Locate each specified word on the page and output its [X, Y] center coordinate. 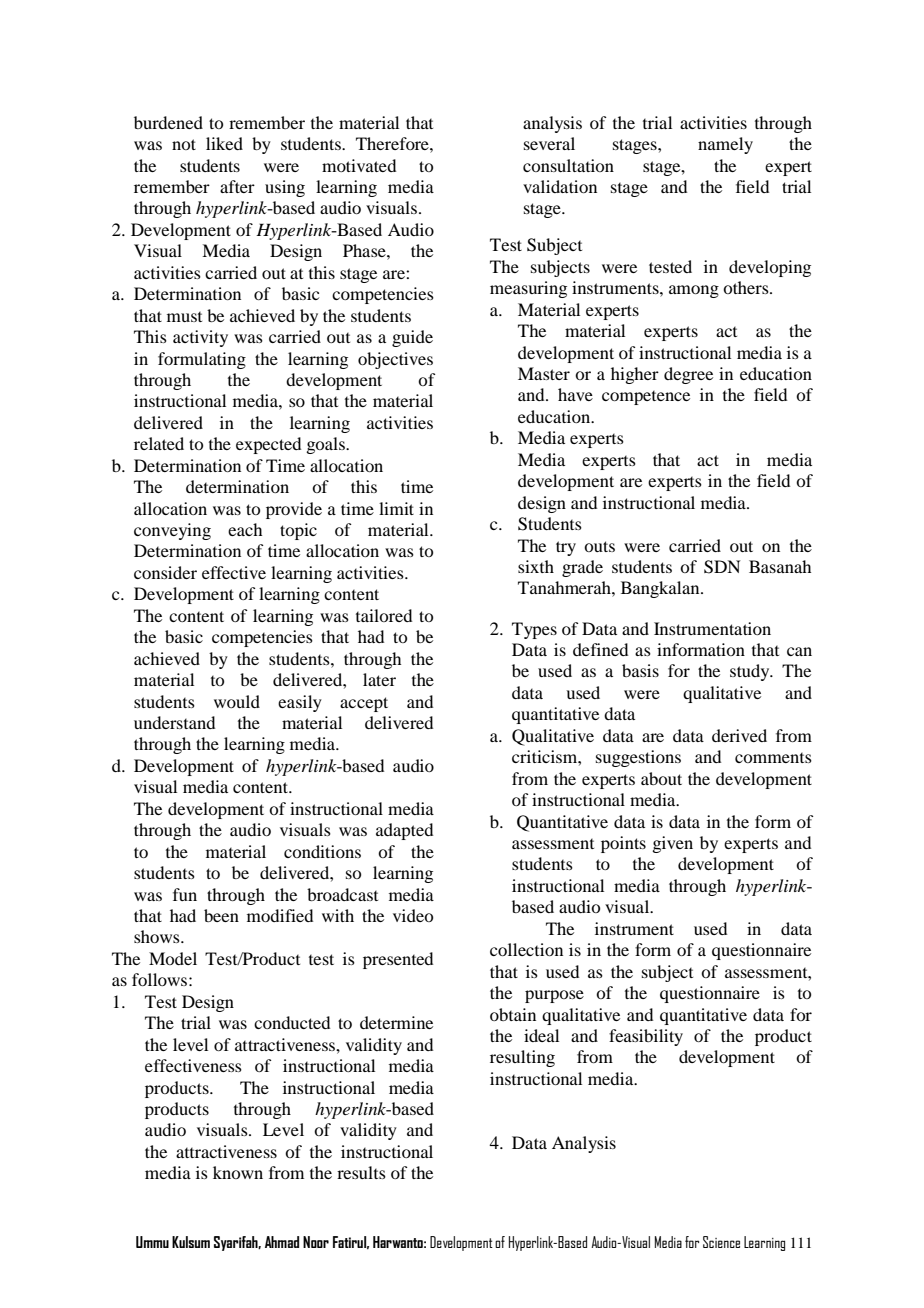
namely [725, 145]
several [549, 143]
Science [721, 1242]
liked [224, 143]
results [361, 1172]
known [238, 1172]
